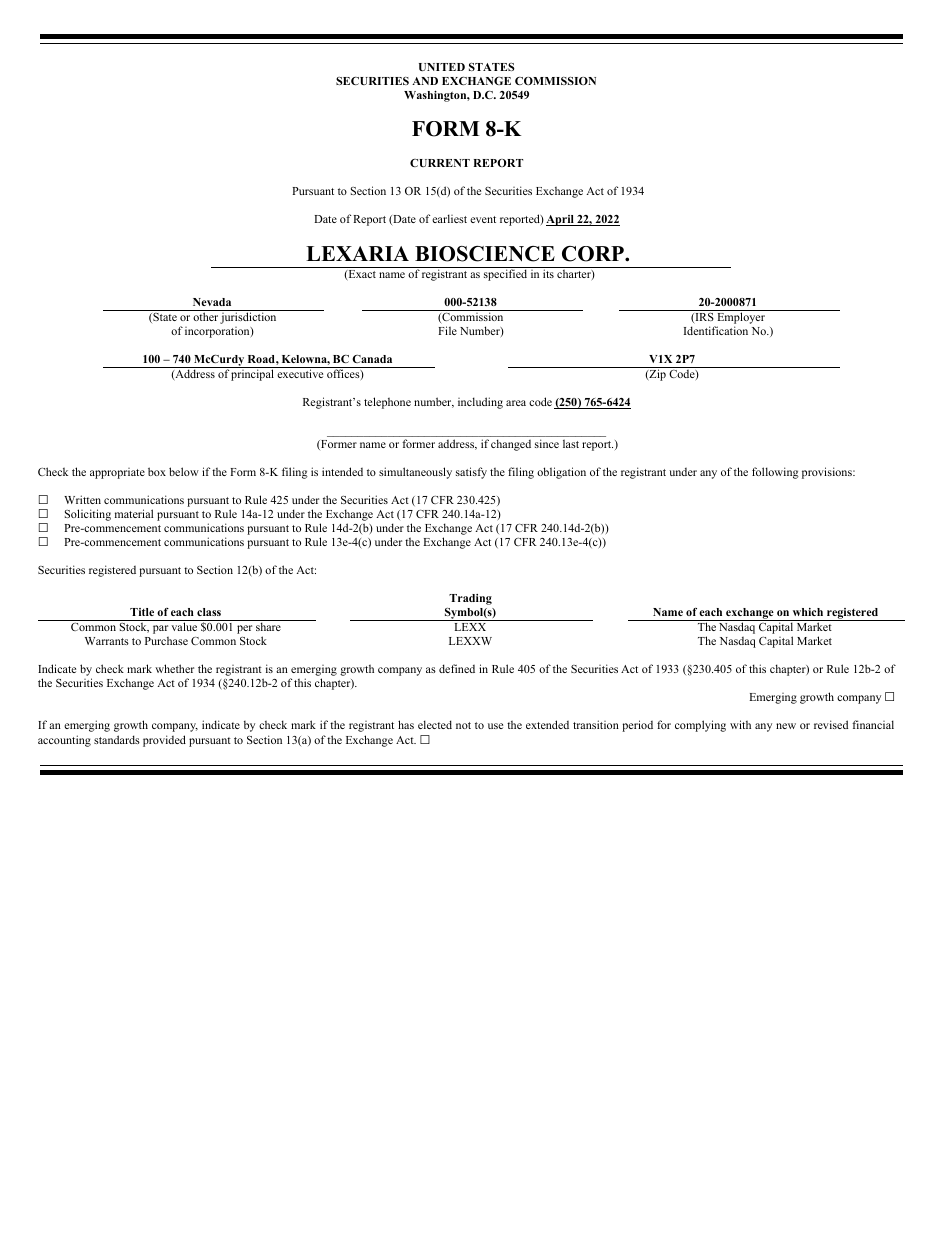  What do you see at coordinates (808, 612) in the screenshot?
I see `which` at bounding box center [808, 612].
